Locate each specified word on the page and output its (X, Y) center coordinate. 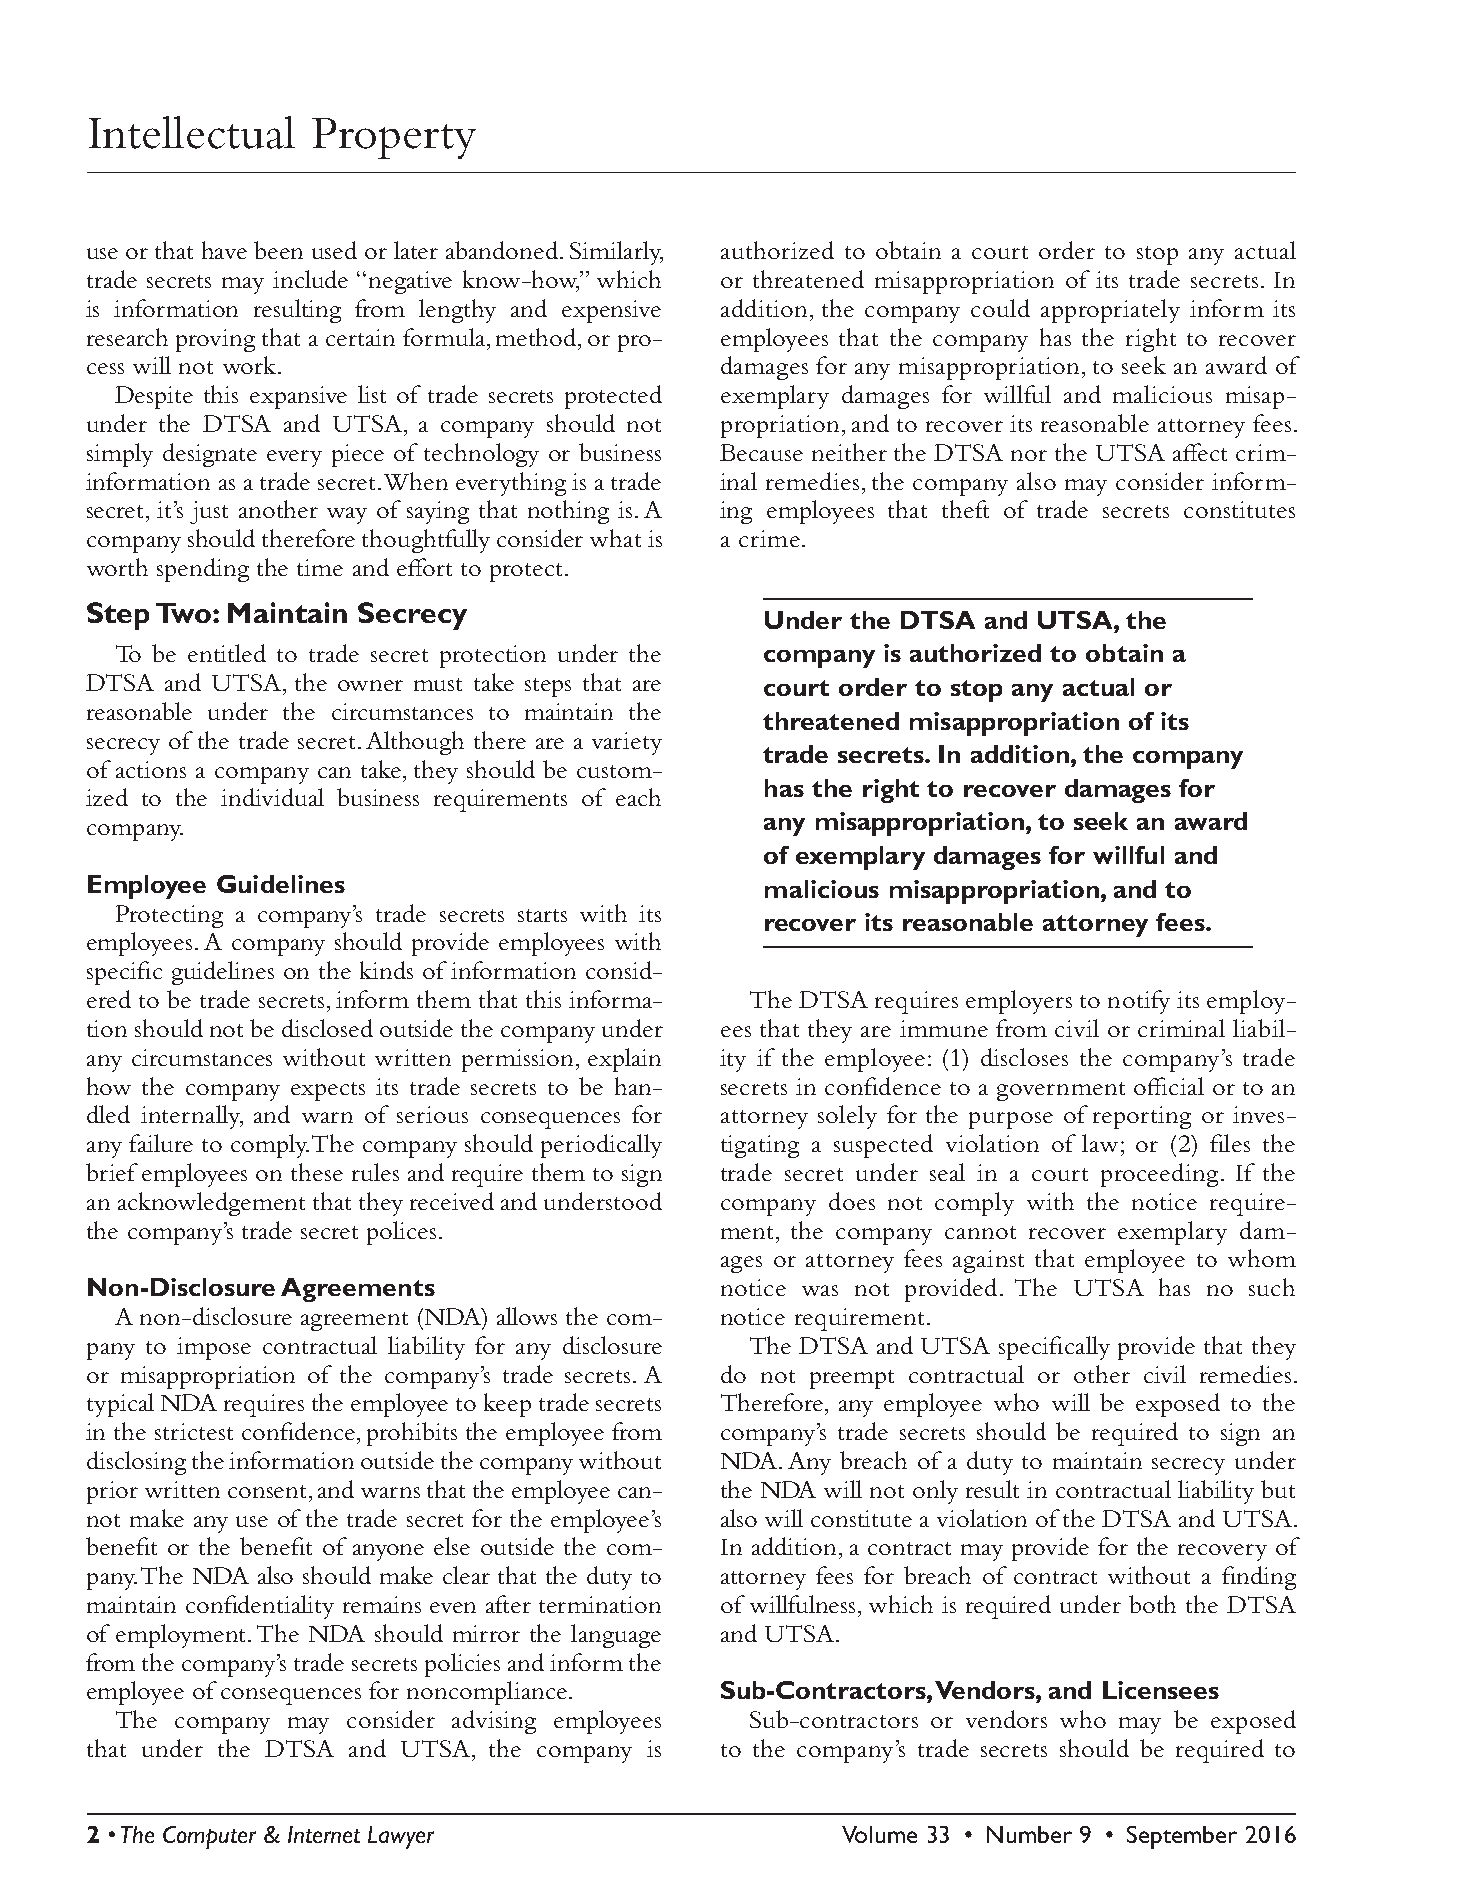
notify (1139, 1002)
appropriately (1110, 311)
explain (624, 1060)
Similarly (616, 253)
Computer (209, 1837)
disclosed (327, 1028)
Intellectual (192, 132)
